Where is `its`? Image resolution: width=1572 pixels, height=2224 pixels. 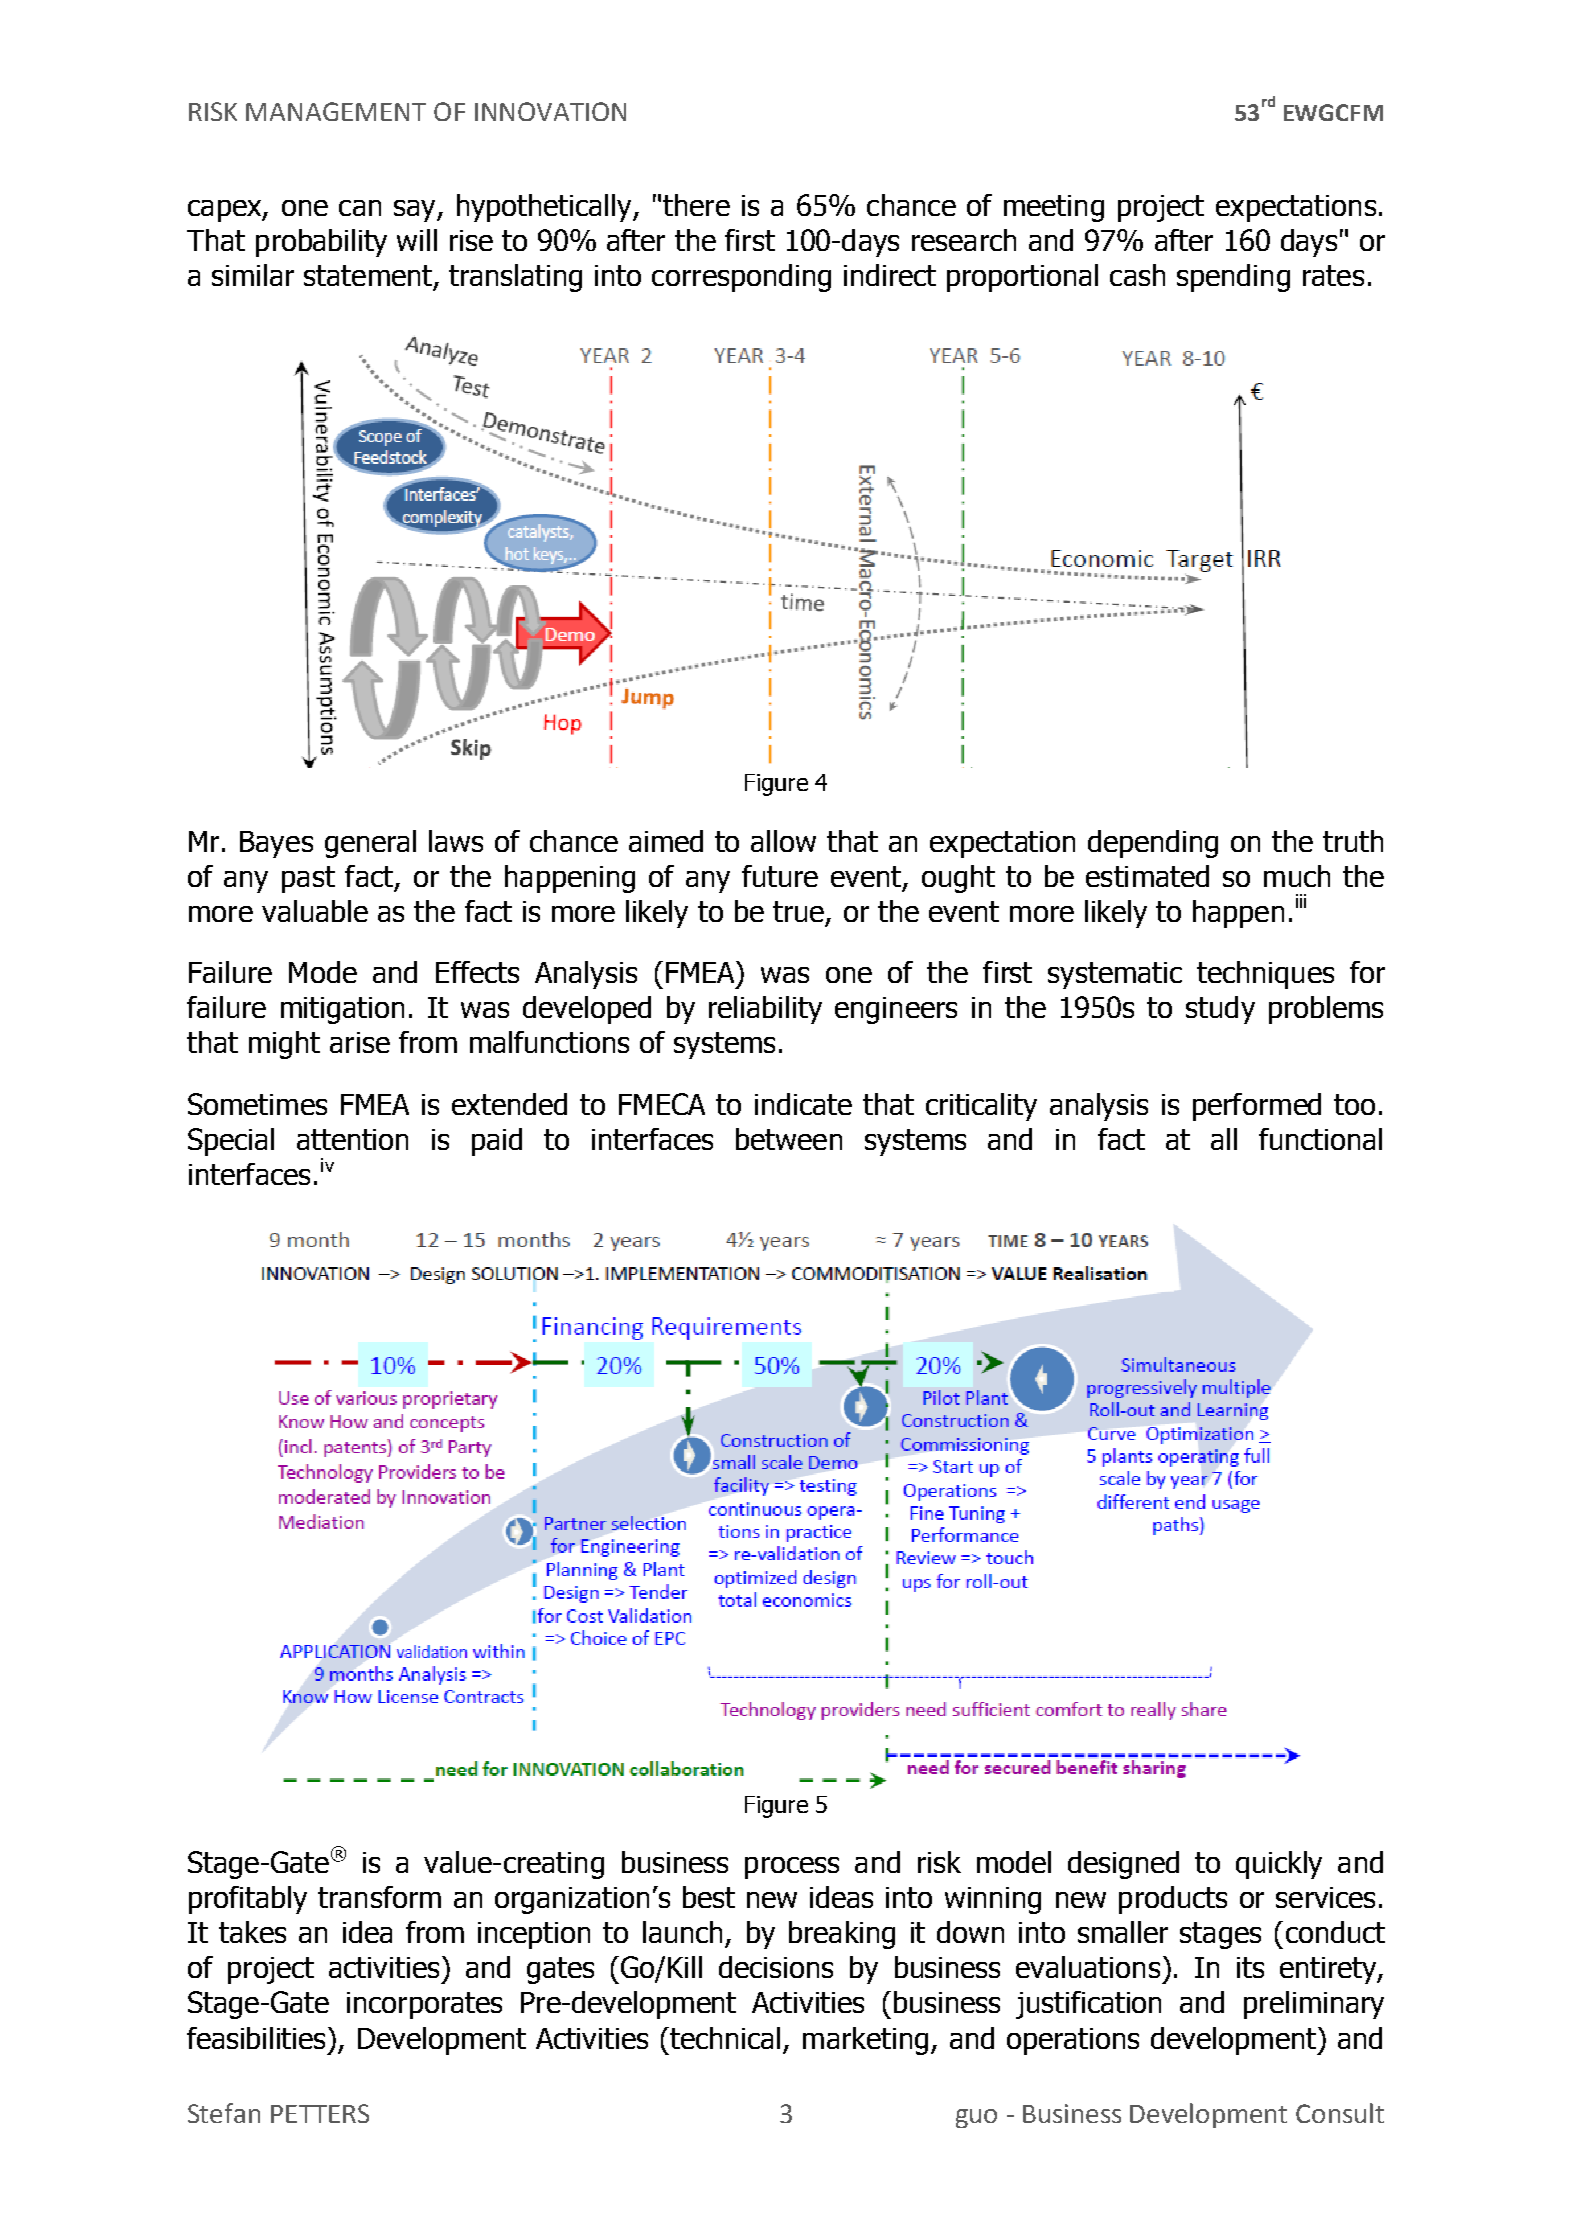 its is located at coordinates (1250, 1967).
